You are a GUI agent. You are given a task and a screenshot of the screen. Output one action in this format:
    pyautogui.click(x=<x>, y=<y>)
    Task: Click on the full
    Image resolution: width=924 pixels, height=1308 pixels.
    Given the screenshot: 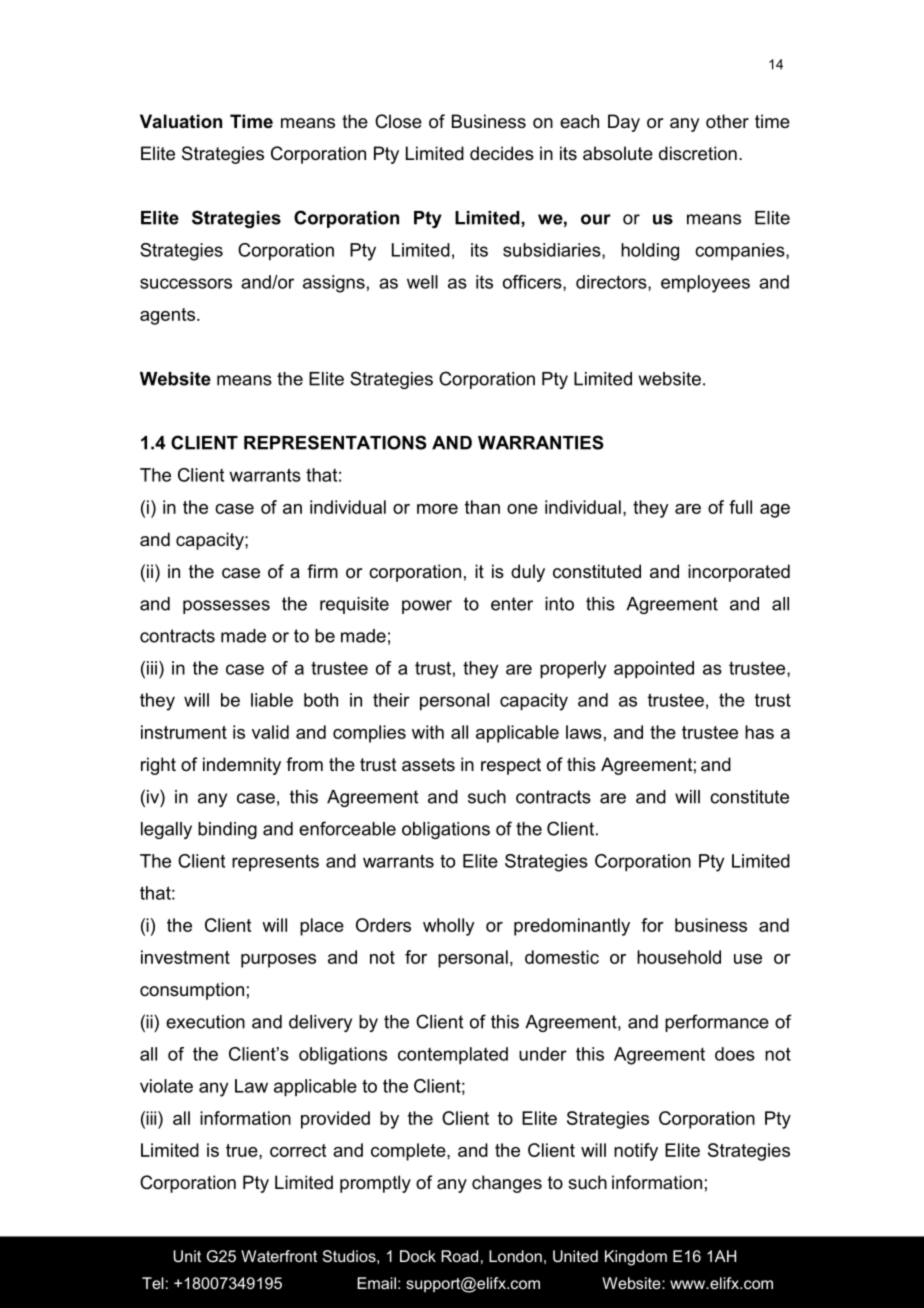 What is the action you would take?
    pyautogui.click(x=740, y=507)
